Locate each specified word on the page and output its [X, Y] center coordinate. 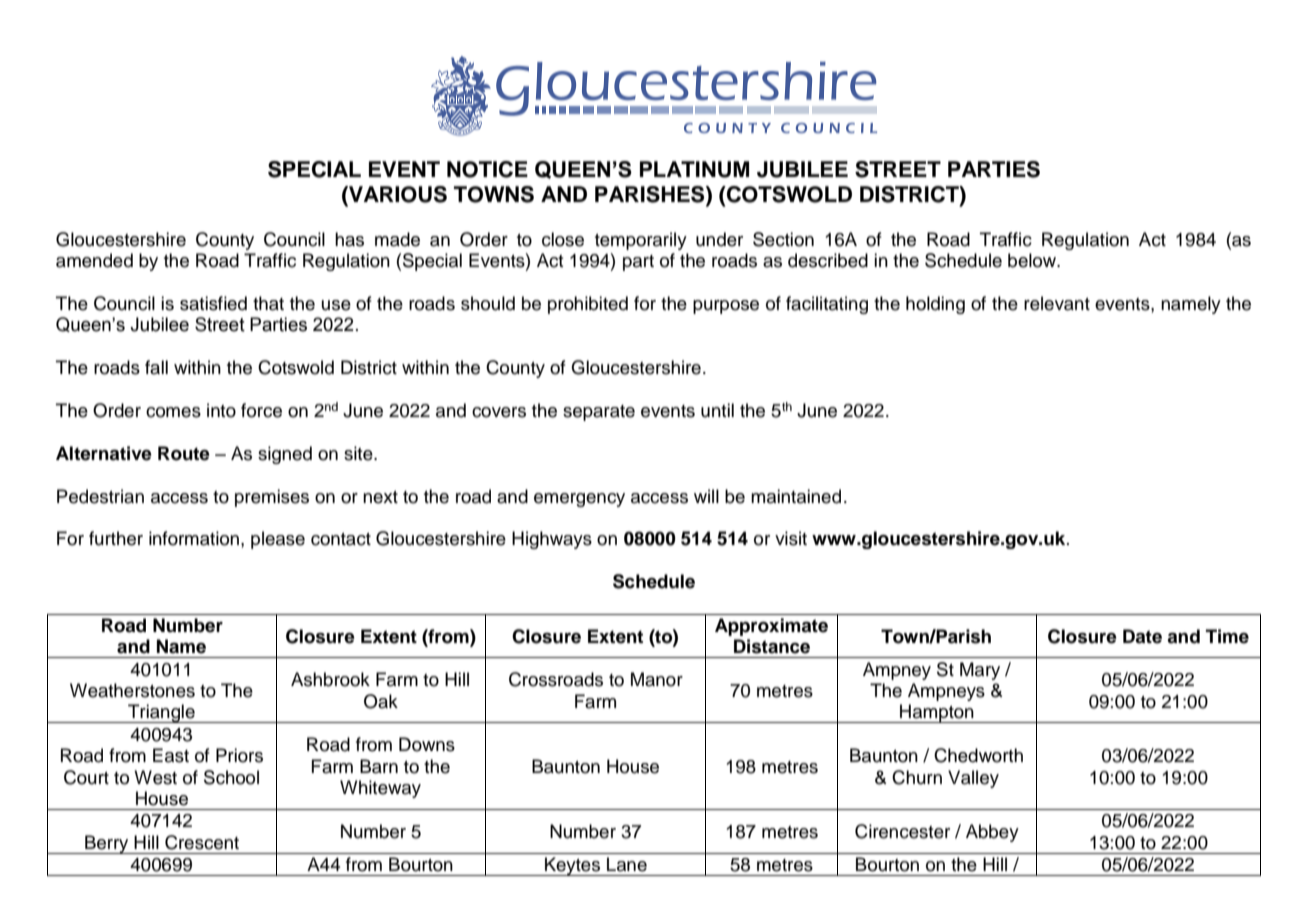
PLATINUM [694, 169]
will [706, 496]
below [1033, 260]
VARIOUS [397, 195]
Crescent [202, 842]
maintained [796, 496]
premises [272, 498]
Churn [917, 777]
